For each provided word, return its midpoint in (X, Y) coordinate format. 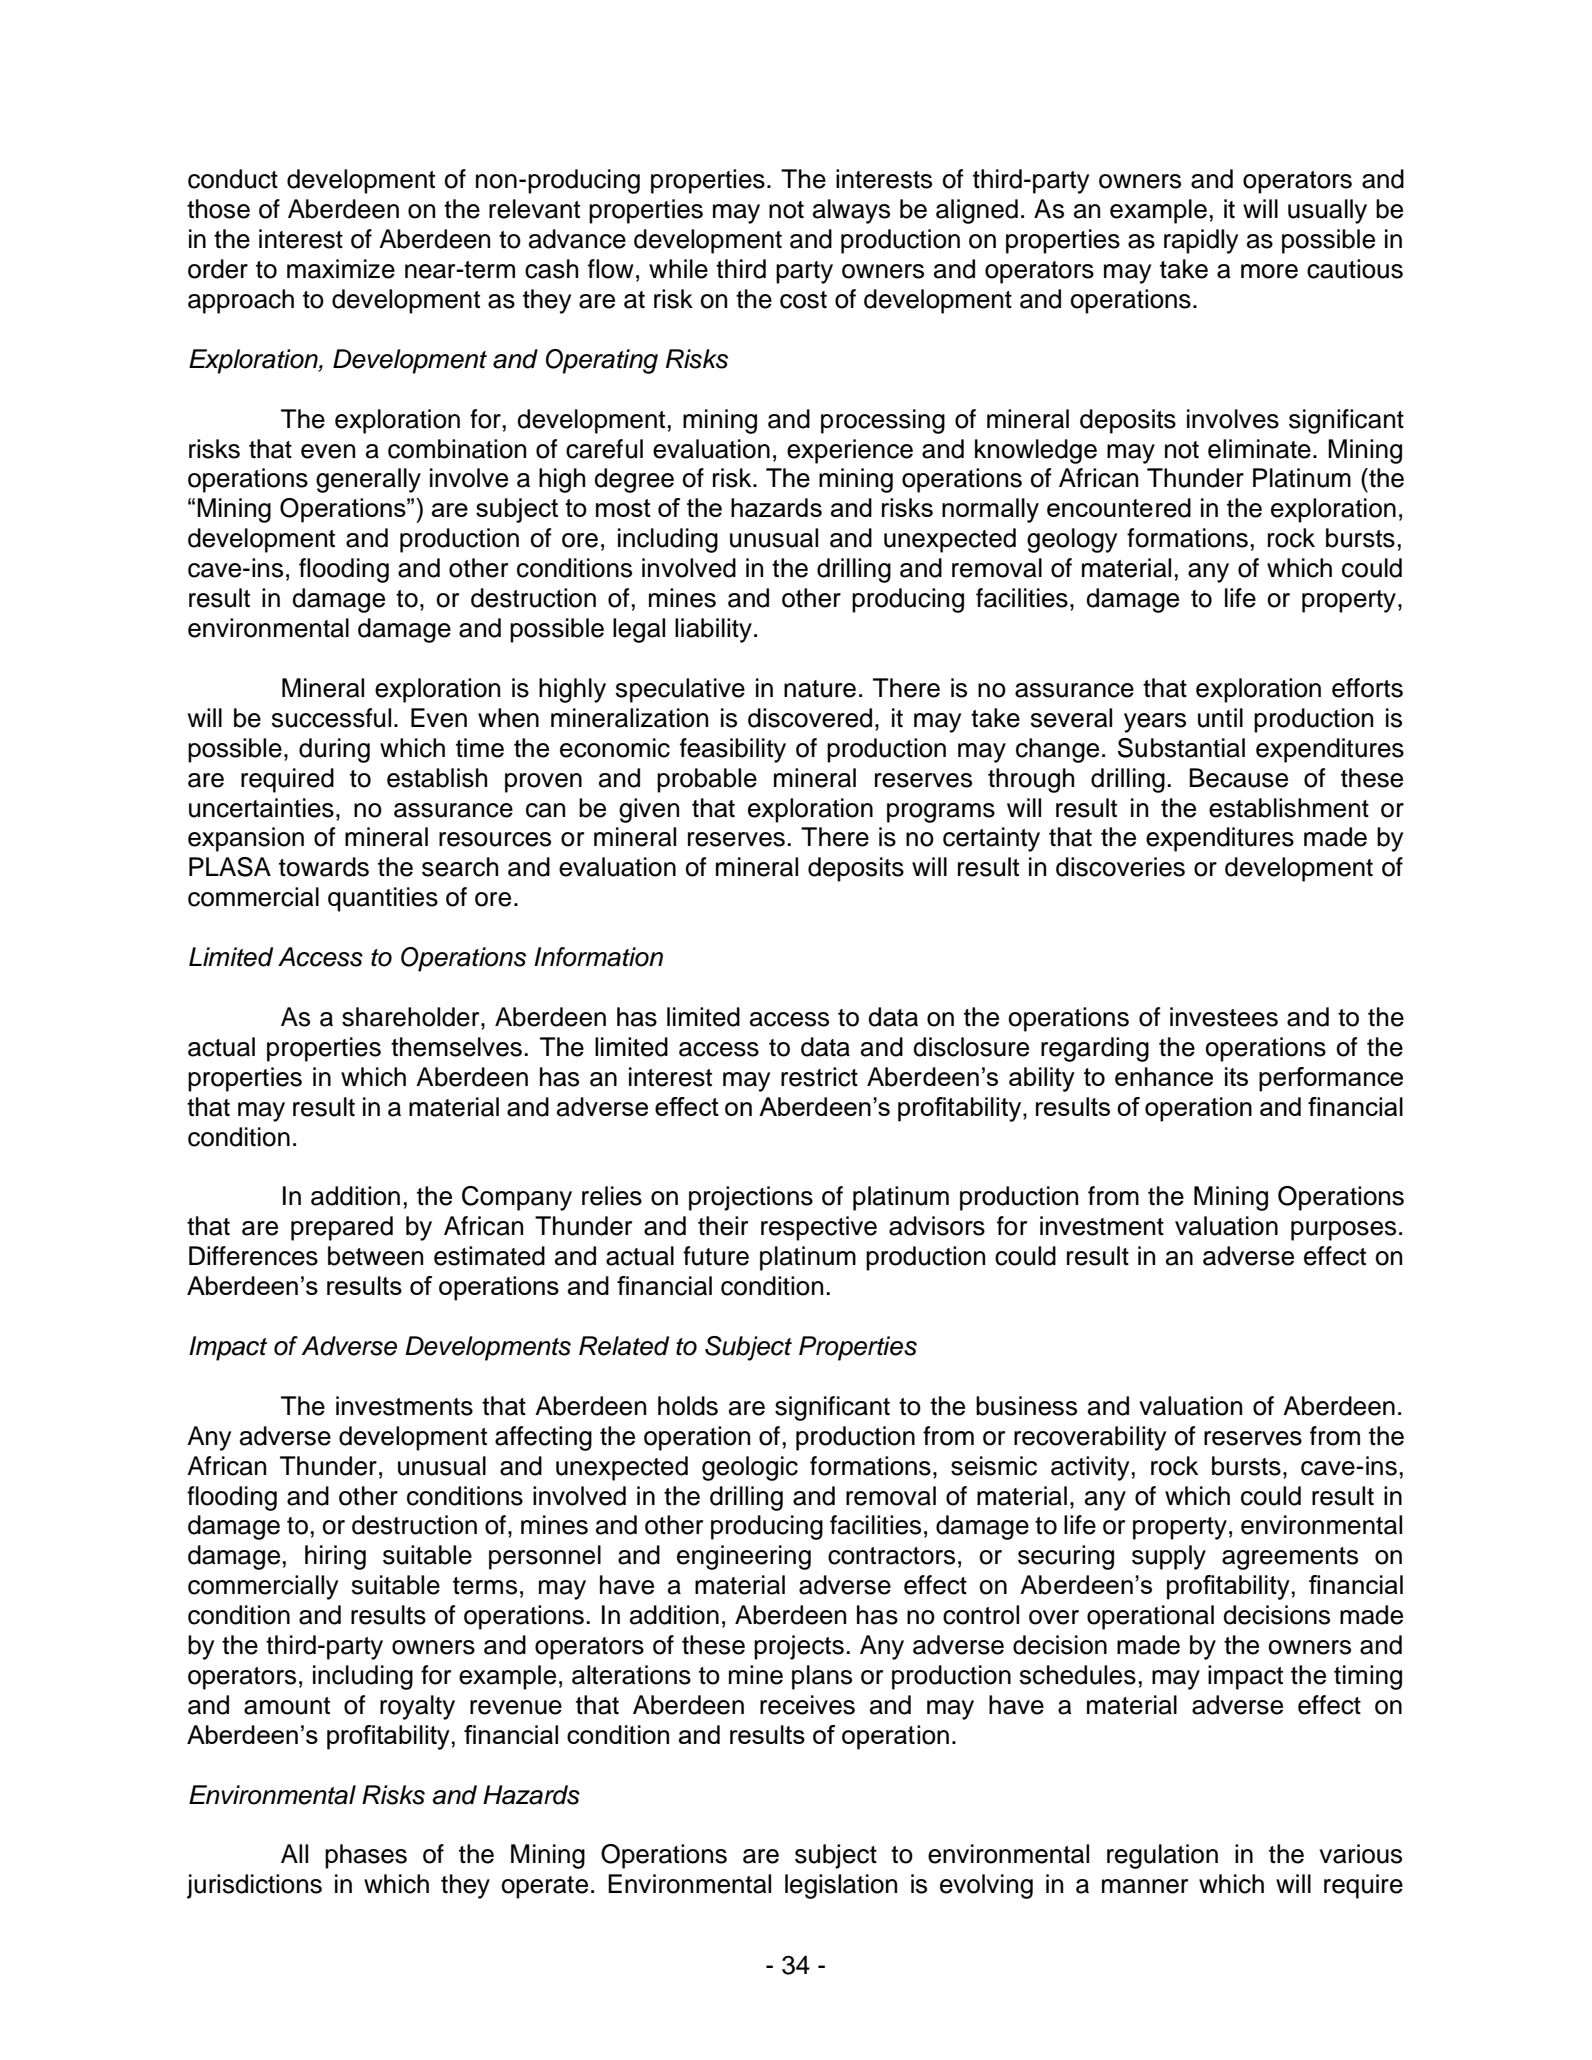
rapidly (1201, 241)
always (851, 211)
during (334, 750)
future (716, 1256)
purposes (1343, 1231)
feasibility (733, 750)
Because (1238, 778)
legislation (841, 1886)
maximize (341, 269)
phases (366, 1856)
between (375, 1256)
